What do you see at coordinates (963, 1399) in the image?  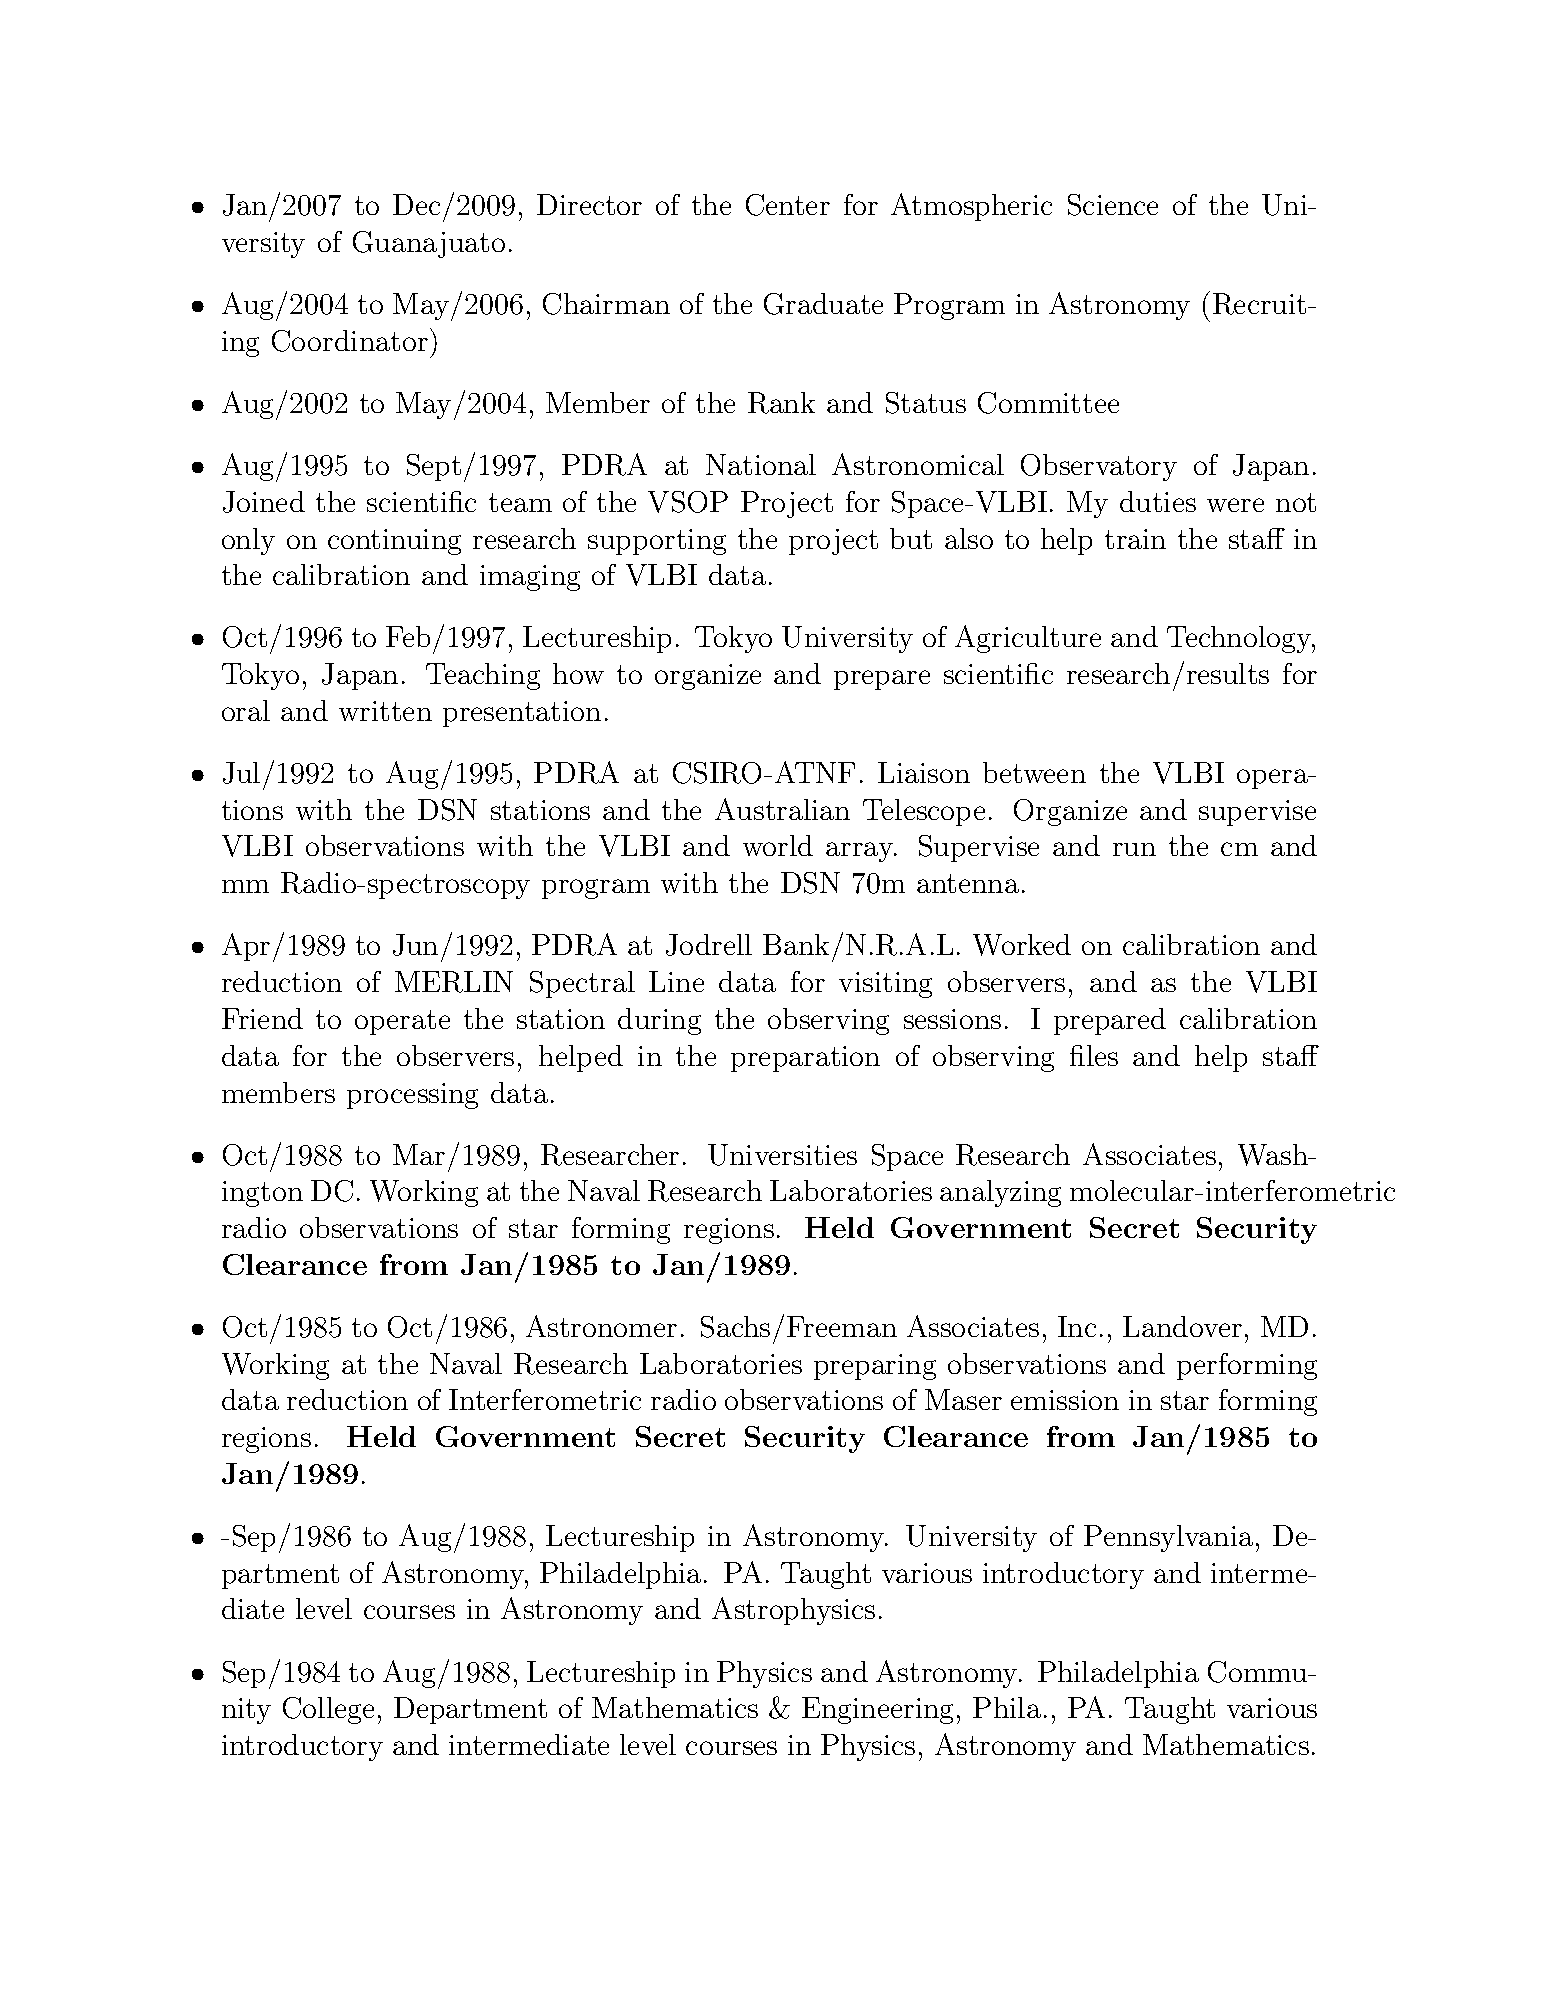 I see `Maser` at bounding box center [963, 1399].
